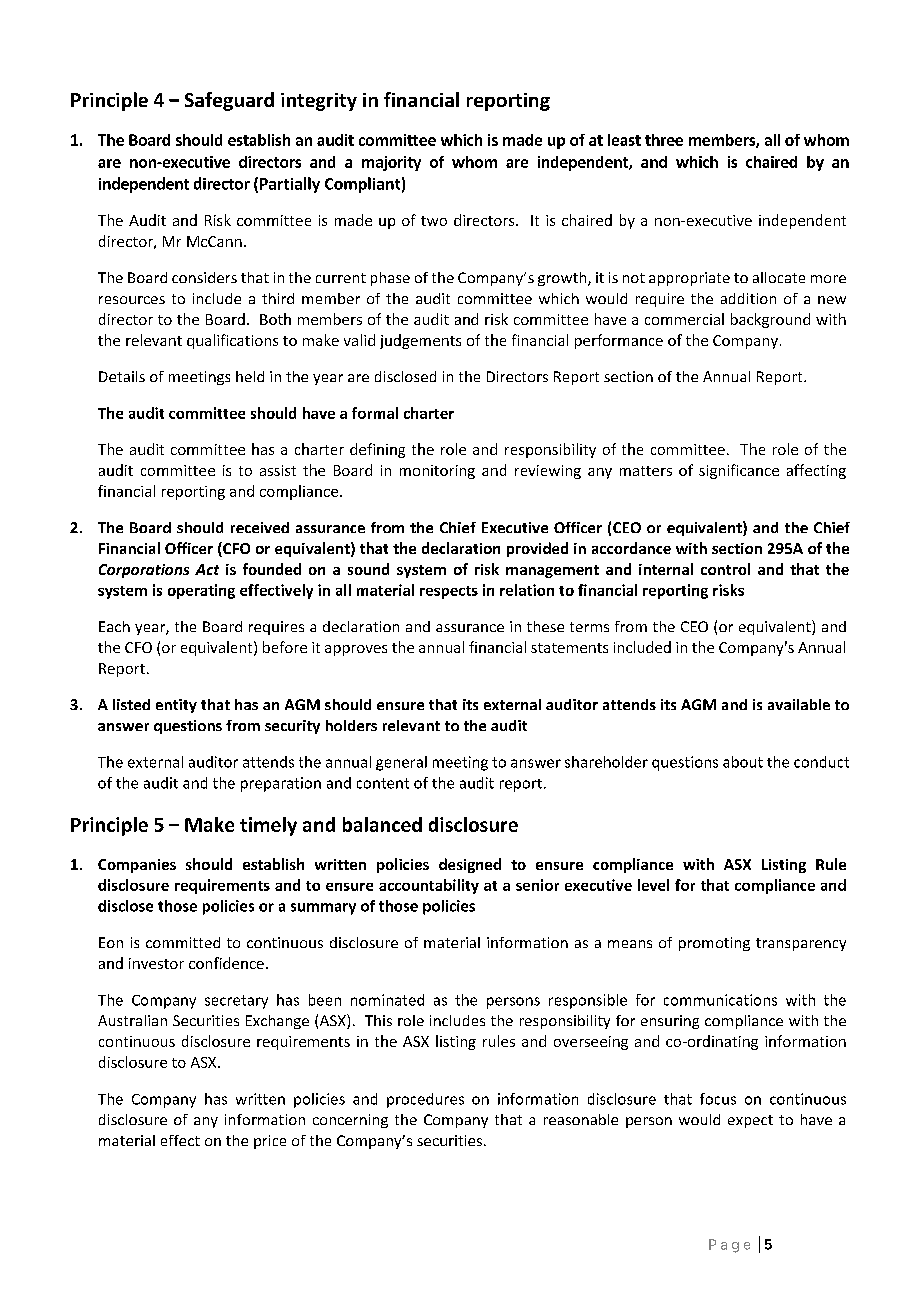  I want to click on monitoring, so click(437, 472).
